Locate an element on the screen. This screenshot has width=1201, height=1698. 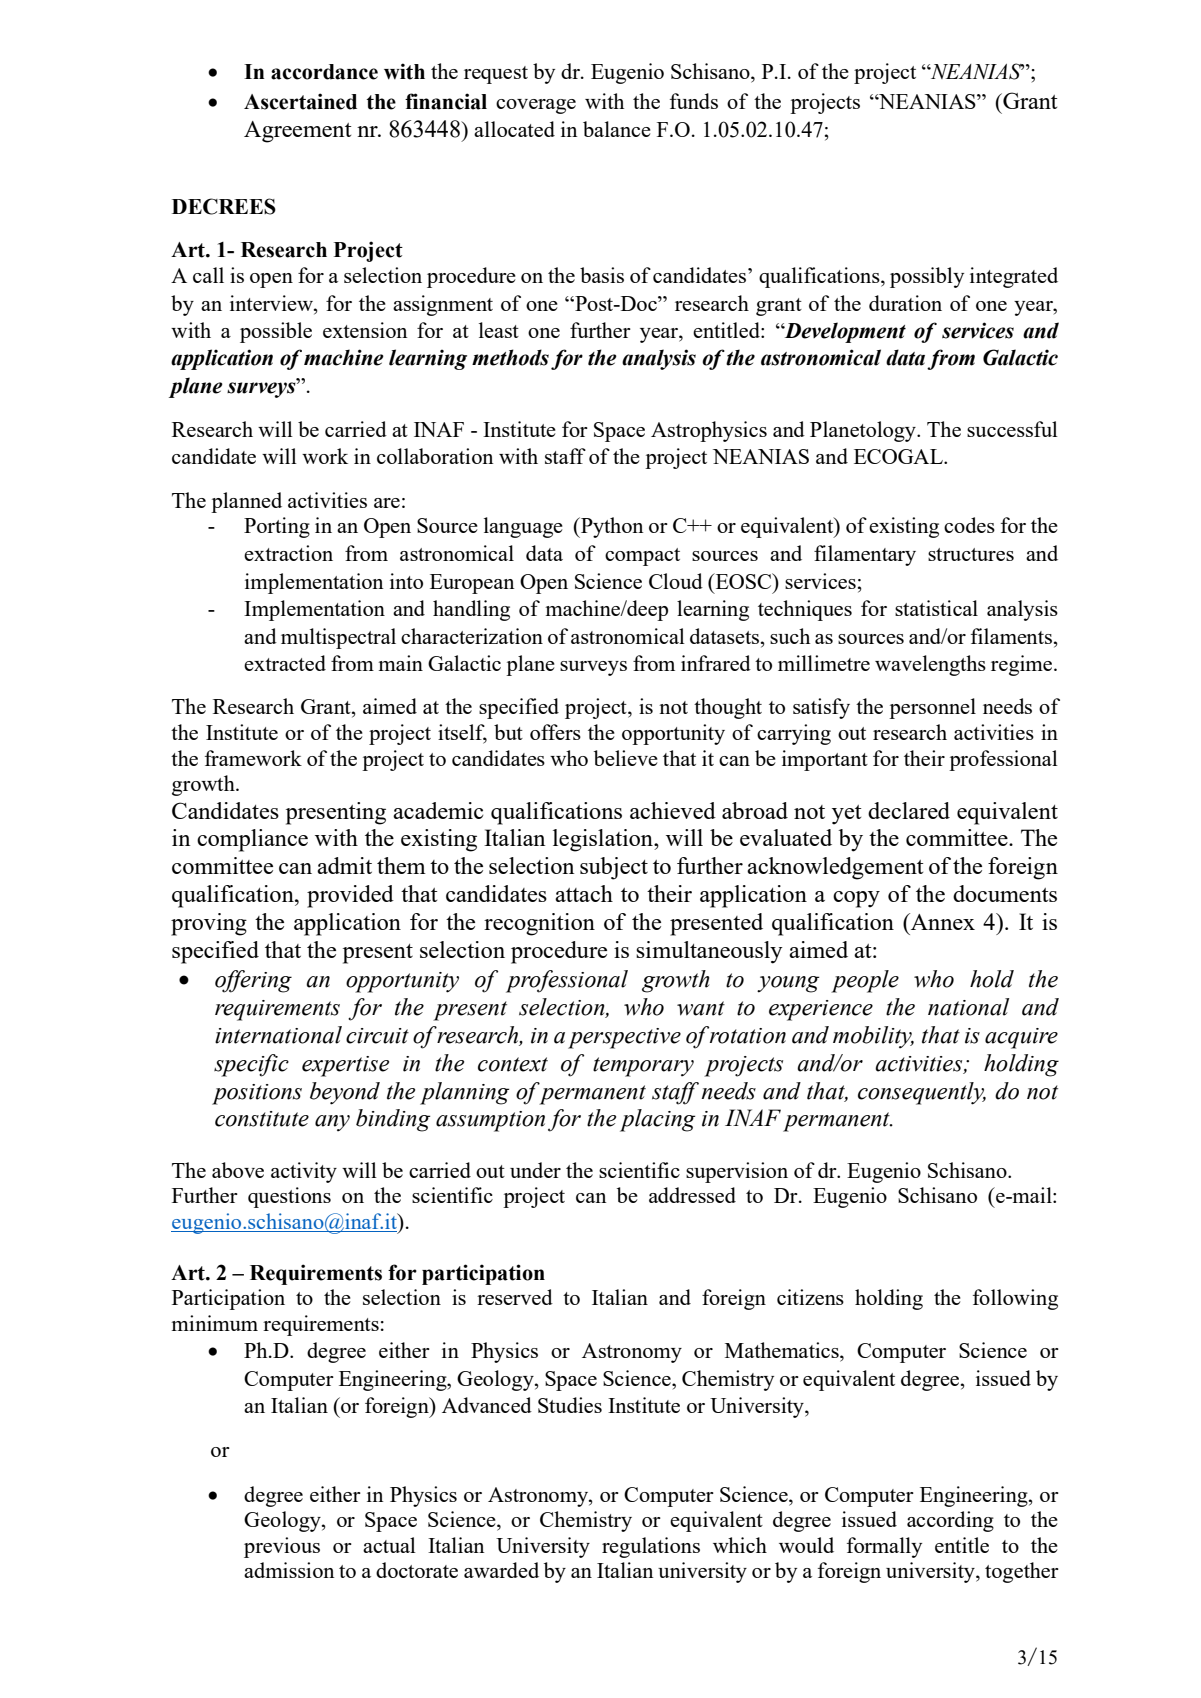
legislation is located at coordinates (604, 840).
